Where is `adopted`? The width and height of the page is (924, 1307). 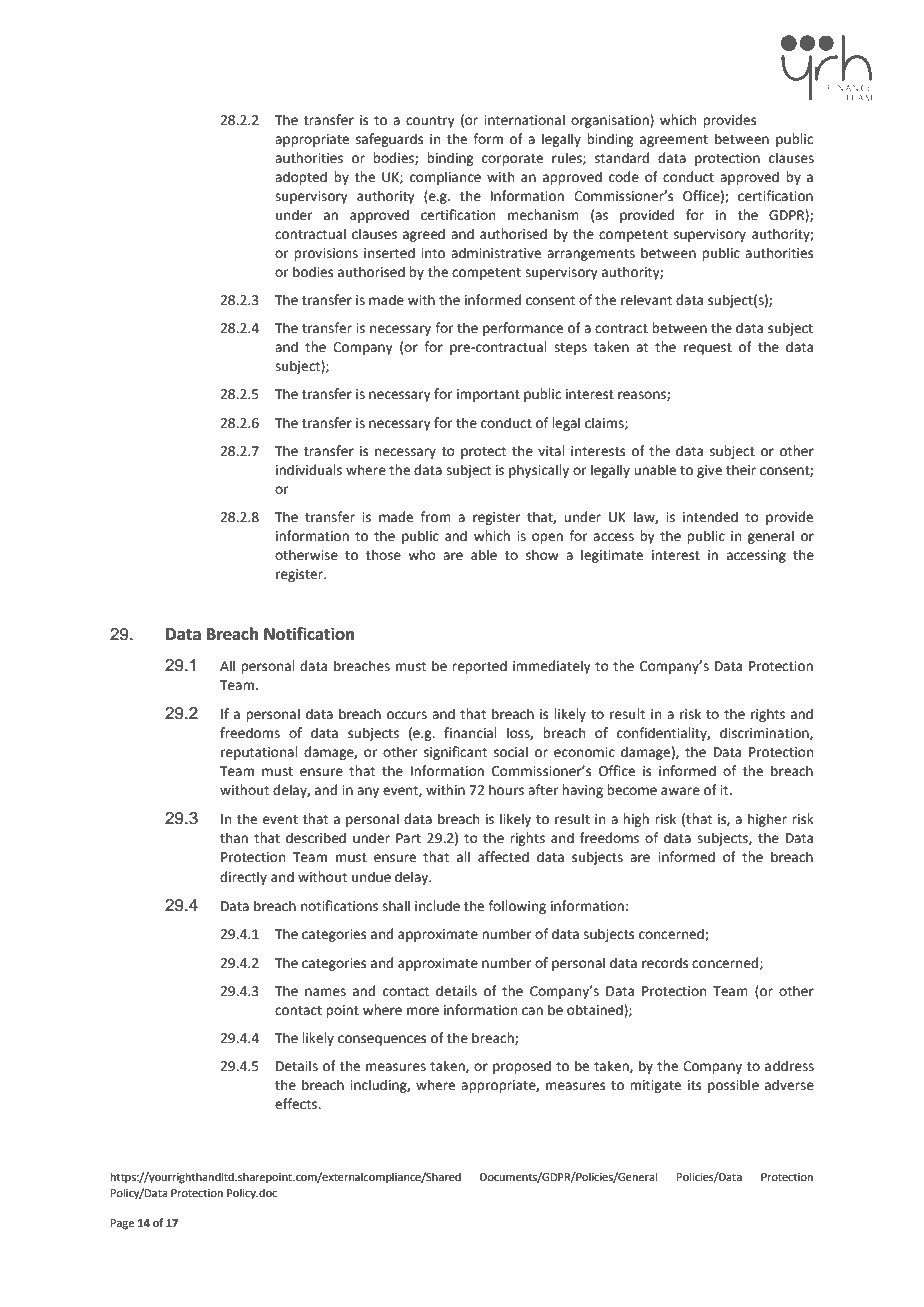 adopted is located at coordinates (301, 178).
